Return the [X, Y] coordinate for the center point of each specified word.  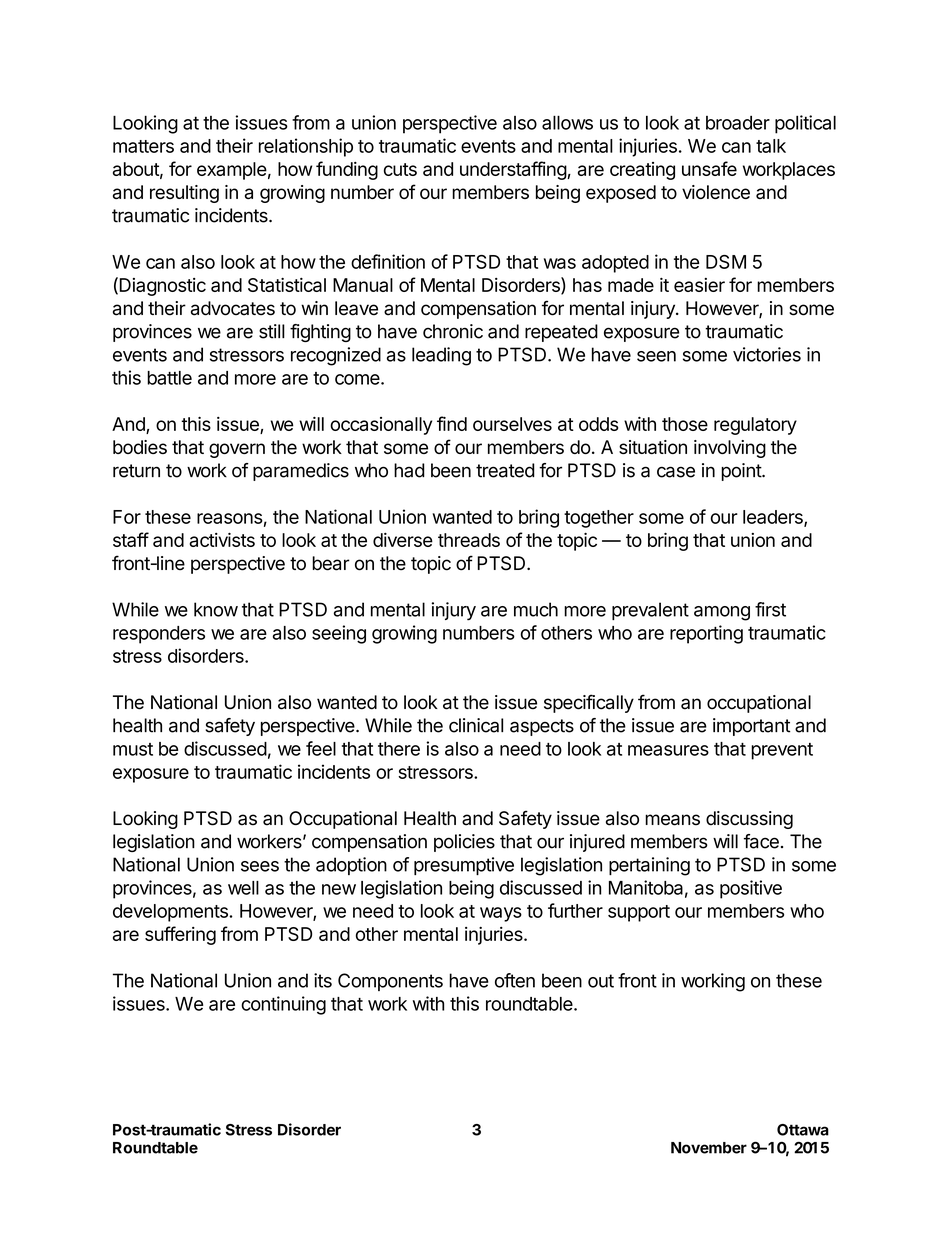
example [232, 171]
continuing [283, 1005]
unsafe [709, 168]
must [133, 749]
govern [237, 450]
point [742, 472]
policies [464, 843]
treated [505, 470]
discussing [749, 820]
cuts [400, 169]
